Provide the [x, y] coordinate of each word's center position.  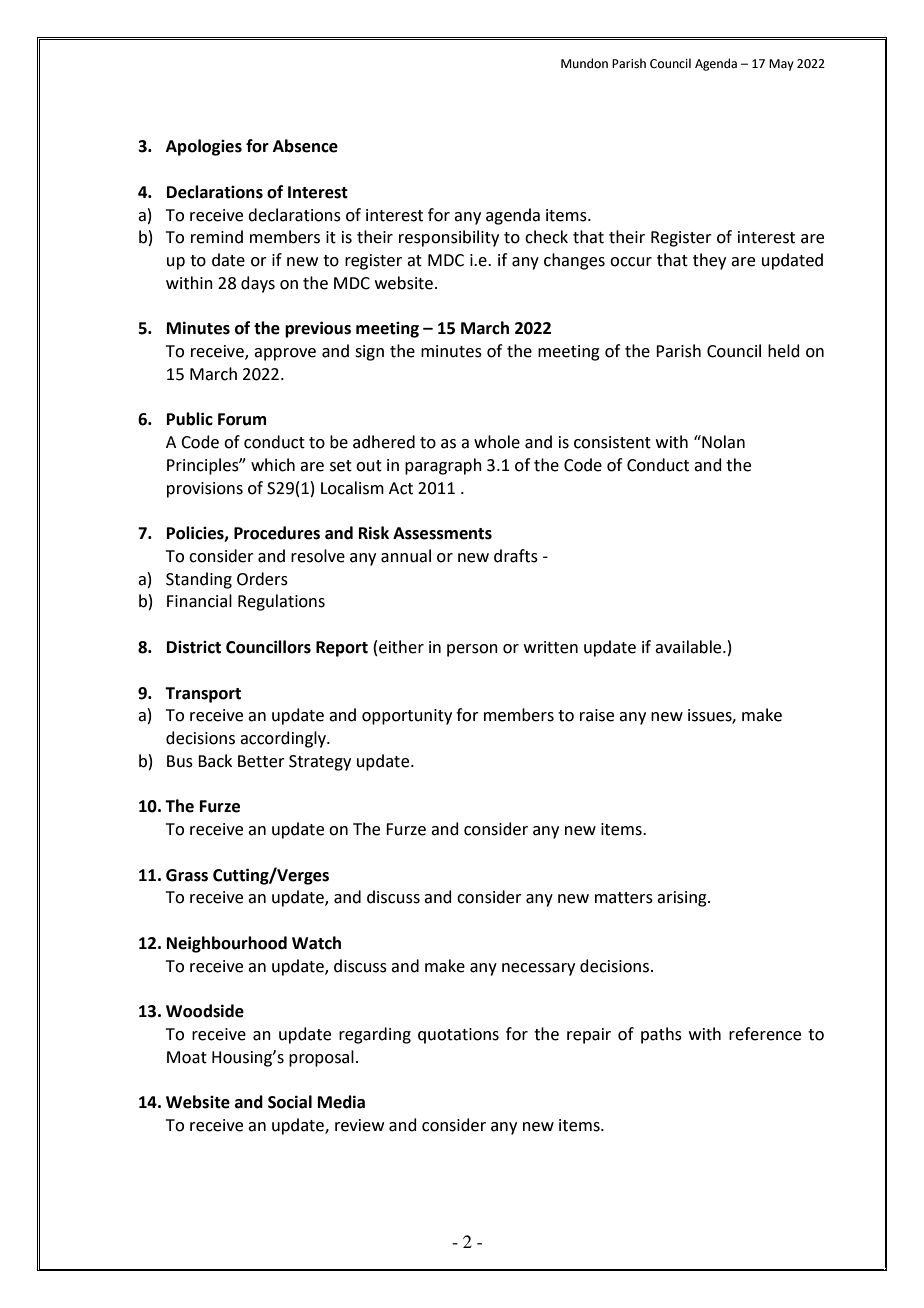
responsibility [449, 238]
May [781, 65]
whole [497, 442]
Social [290, 1102]
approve [285, 354]
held [784, 351]
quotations [458, 1036]
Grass [187, 875]
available [689, 647]
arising [683, 899]
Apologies [204, 147]
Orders [262, 579]
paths [661, 1035]
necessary [538, 969]
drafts [516, 556]
